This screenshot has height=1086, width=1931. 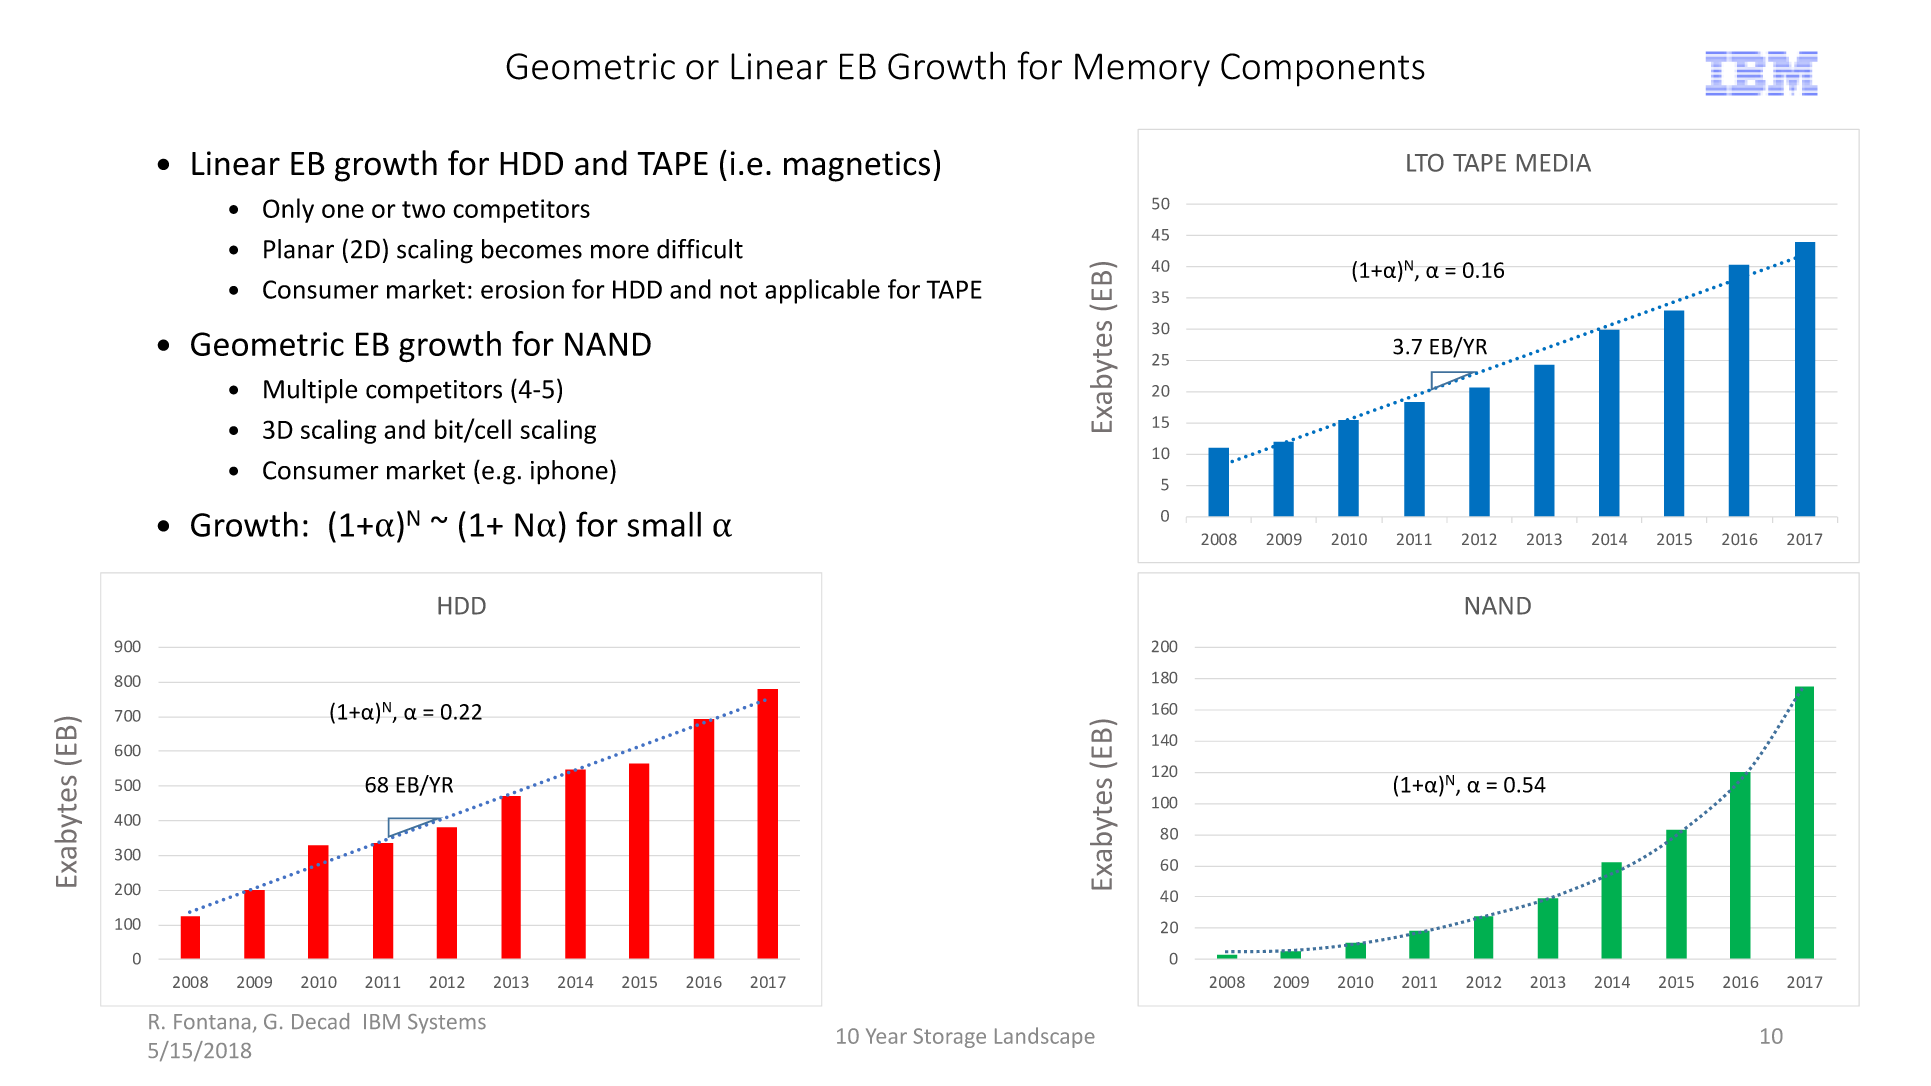 What do you see at coordinates (857, 166) in the screenshot?
I see `magnetics` at bounding box center [857, 166].
